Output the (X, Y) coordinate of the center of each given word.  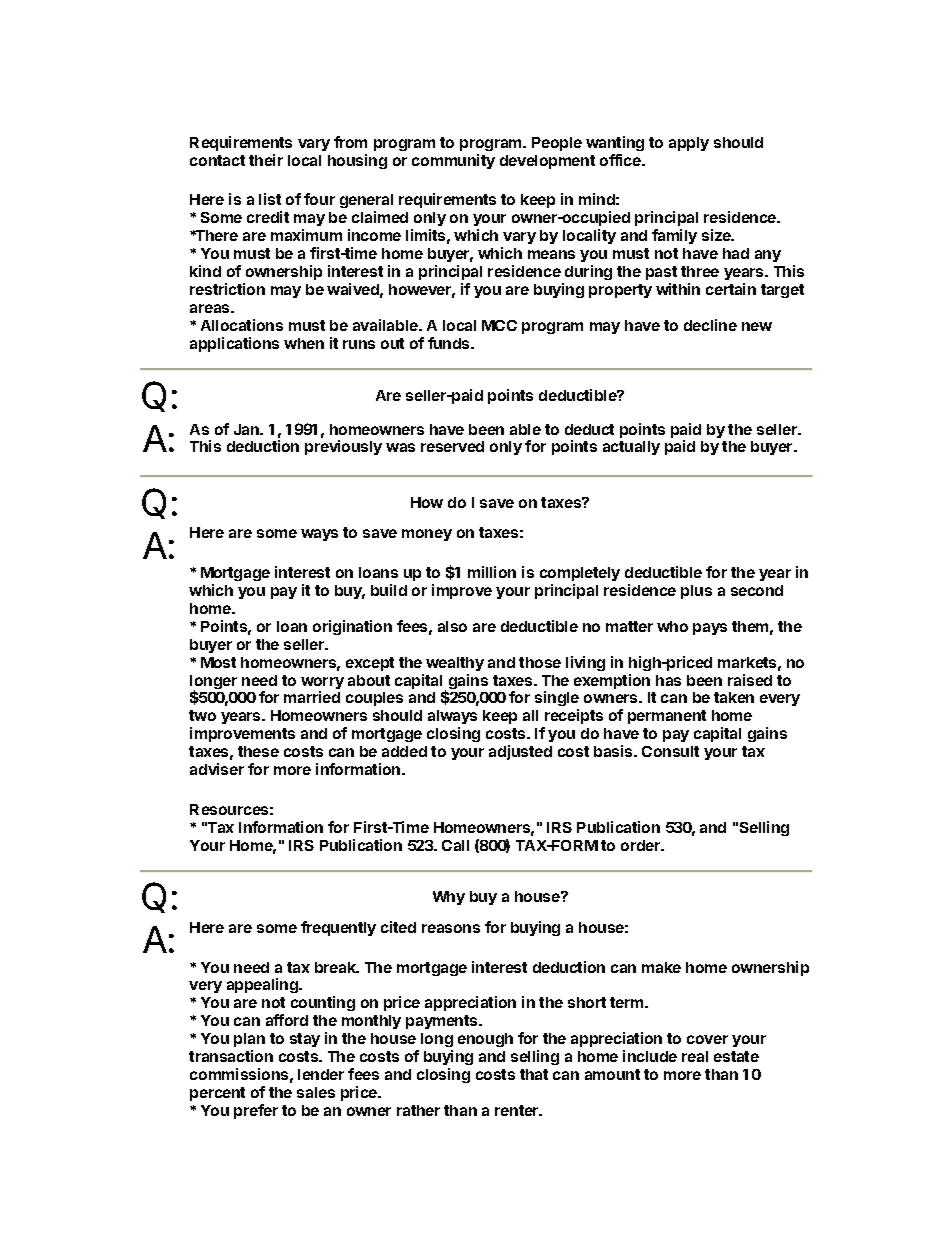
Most (218, 662)
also (452, 626)
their (266, 160)
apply (689, 144)
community (453, 161)
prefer (256, 1111)
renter (518, 1110)
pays (710, 629)
